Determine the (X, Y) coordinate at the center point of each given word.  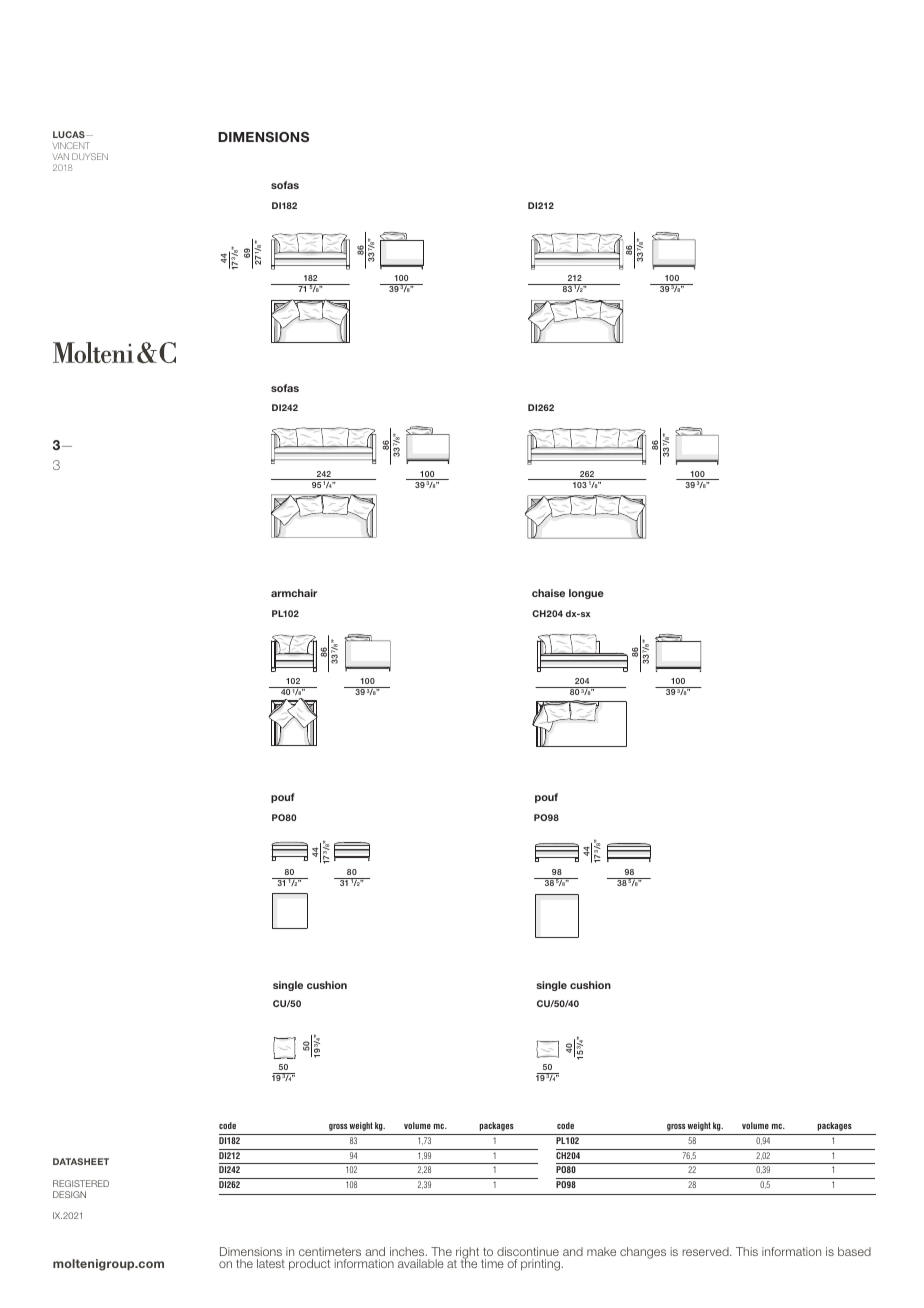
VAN (60, 156)
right (466, 1254)
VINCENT (71, 145)
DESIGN (69, 1194)
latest (271, 1263)
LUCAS (70, 134)
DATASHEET (81, 1161)
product (309, 1265)
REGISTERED (81, 1183)
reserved (706, 1251)
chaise (548, 593)
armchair (294, 593)
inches (408, 1251)
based (854, 1251)
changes (643, 1253)
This (747, 1251)
